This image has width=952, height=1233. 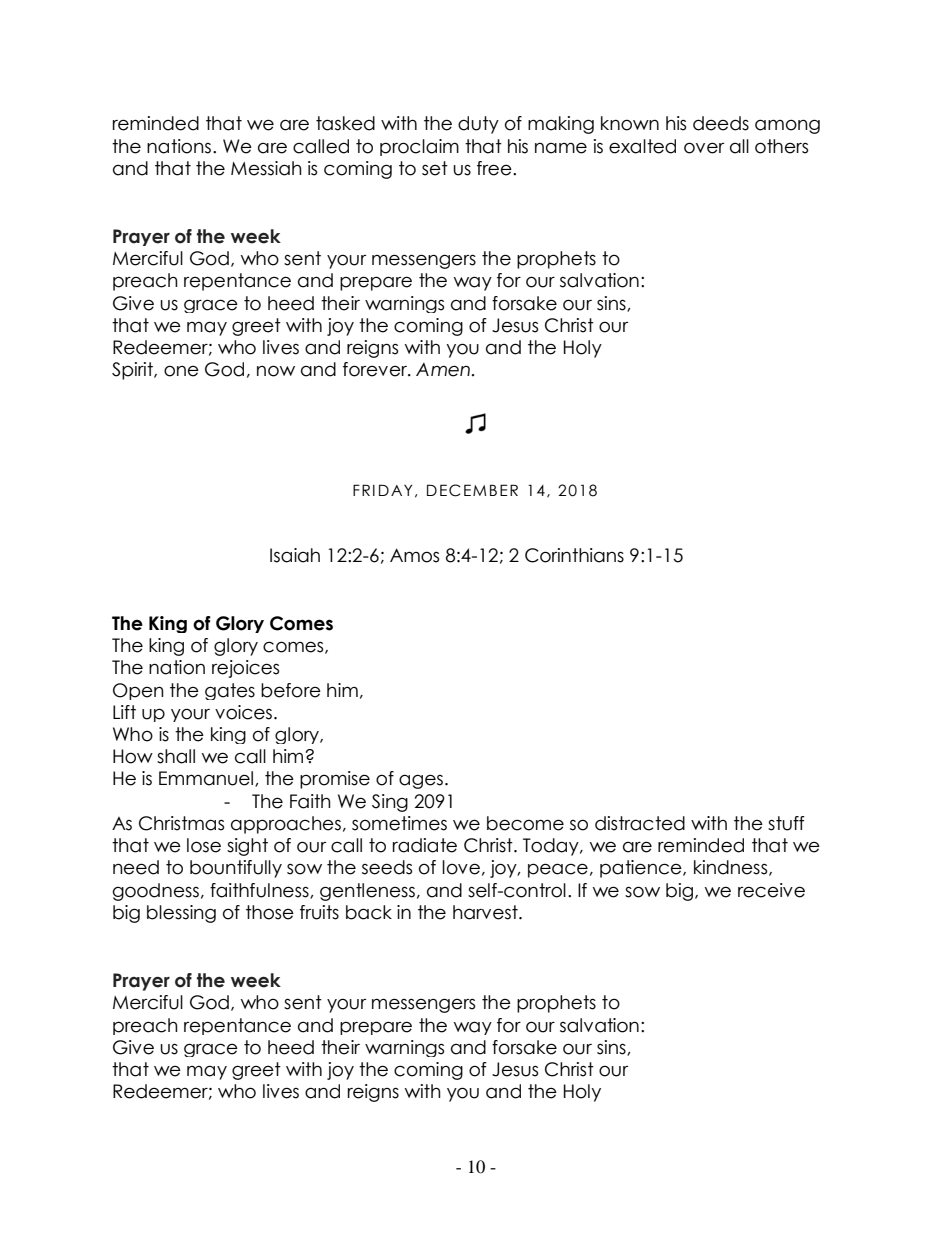 I want to click on Messiah, so click(x=266, y=168).
